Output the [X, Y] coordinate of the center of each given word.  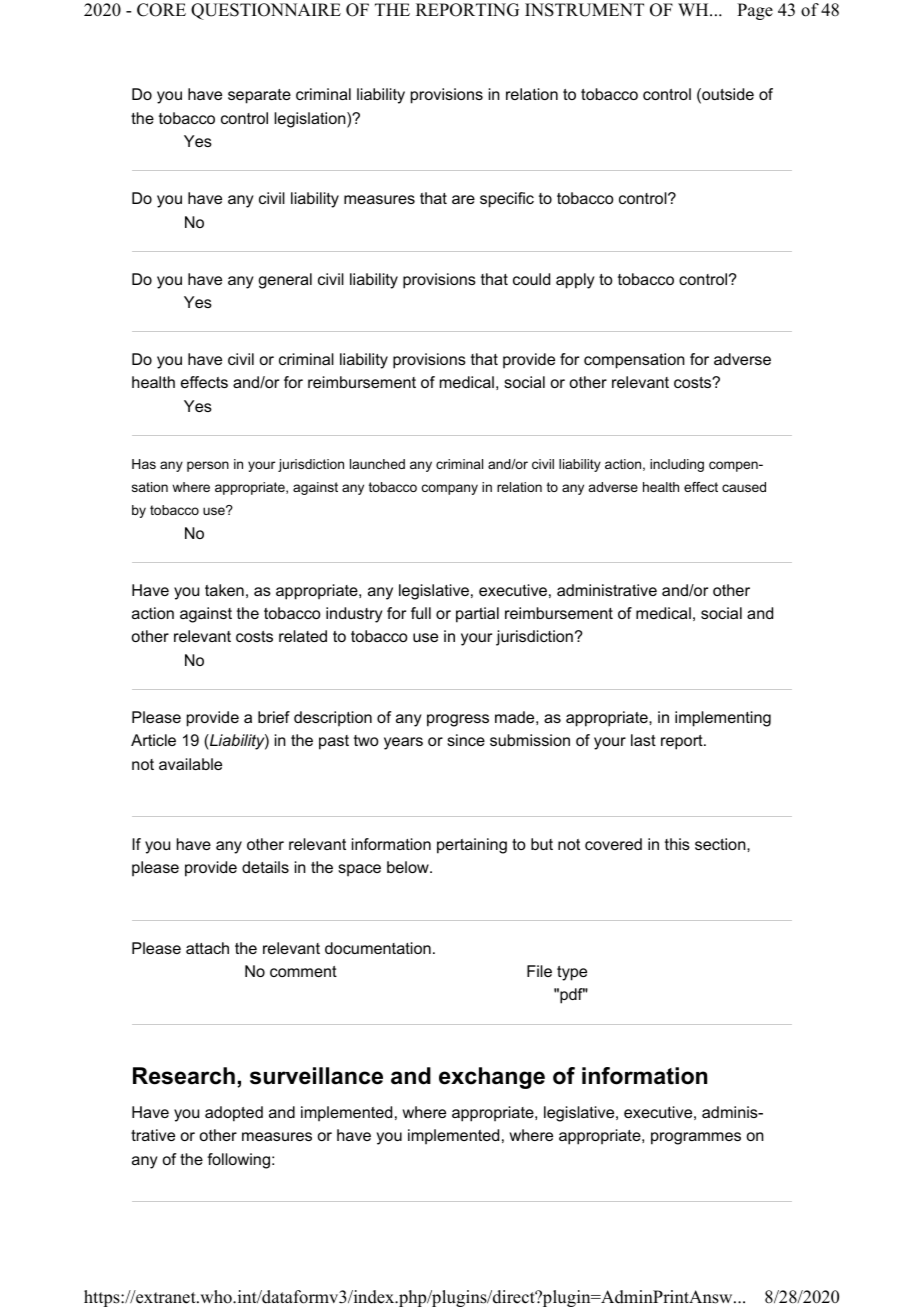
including [677, 465]
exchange [492, 1078]
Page [755, 11]
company [450, 489]
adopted [234, 1114]
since [466, 740]
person [208, 466]
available [190, 764]
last [643, 740]
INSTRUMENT [584, 10]
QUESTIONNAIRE [266, 11]
